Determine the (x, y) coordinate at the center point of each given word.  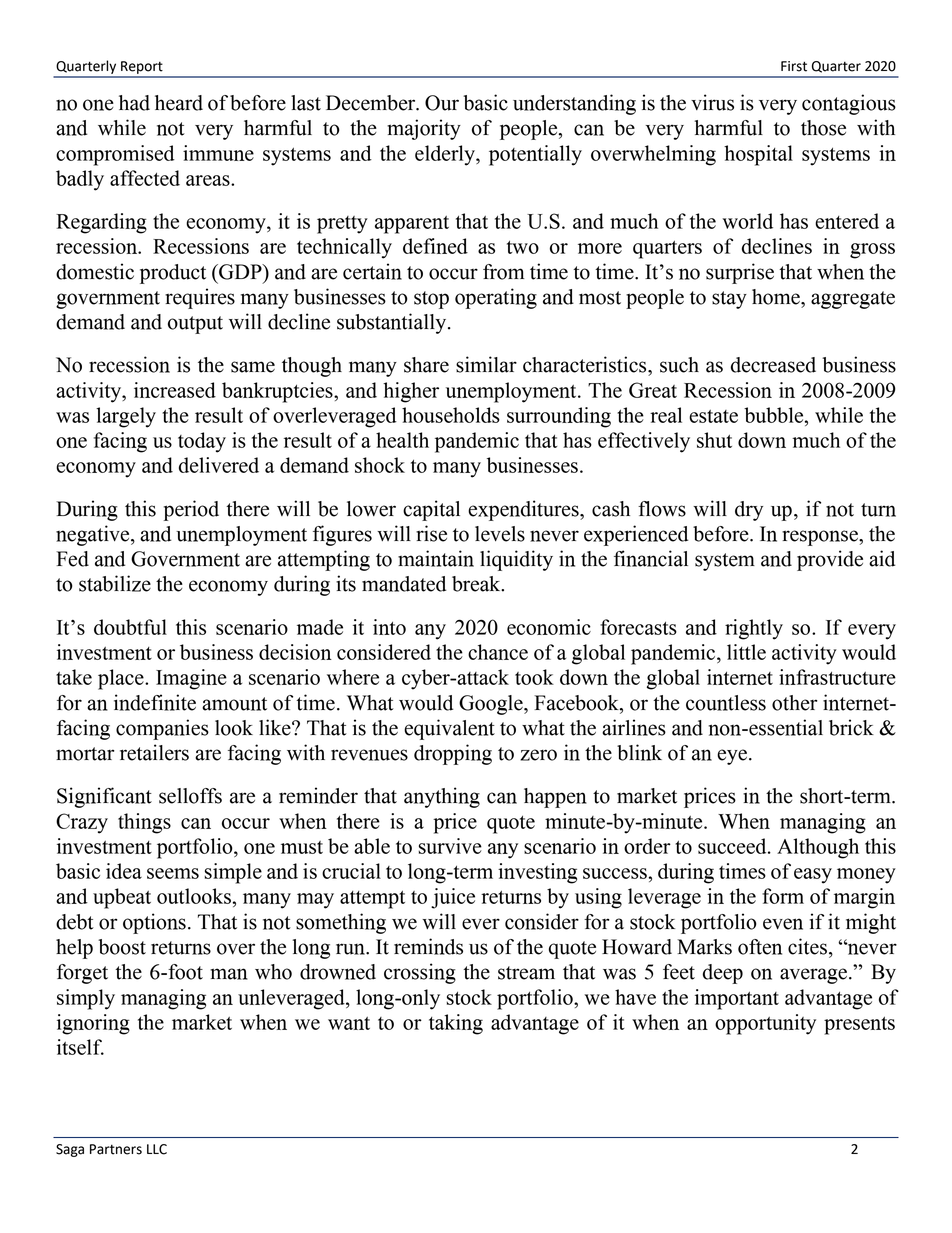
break (477, 584)
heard (179, 103)
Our (442, 103)
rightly (754, 629)
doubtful (130, 627)
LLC (157, 1149)
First (794, 66)
